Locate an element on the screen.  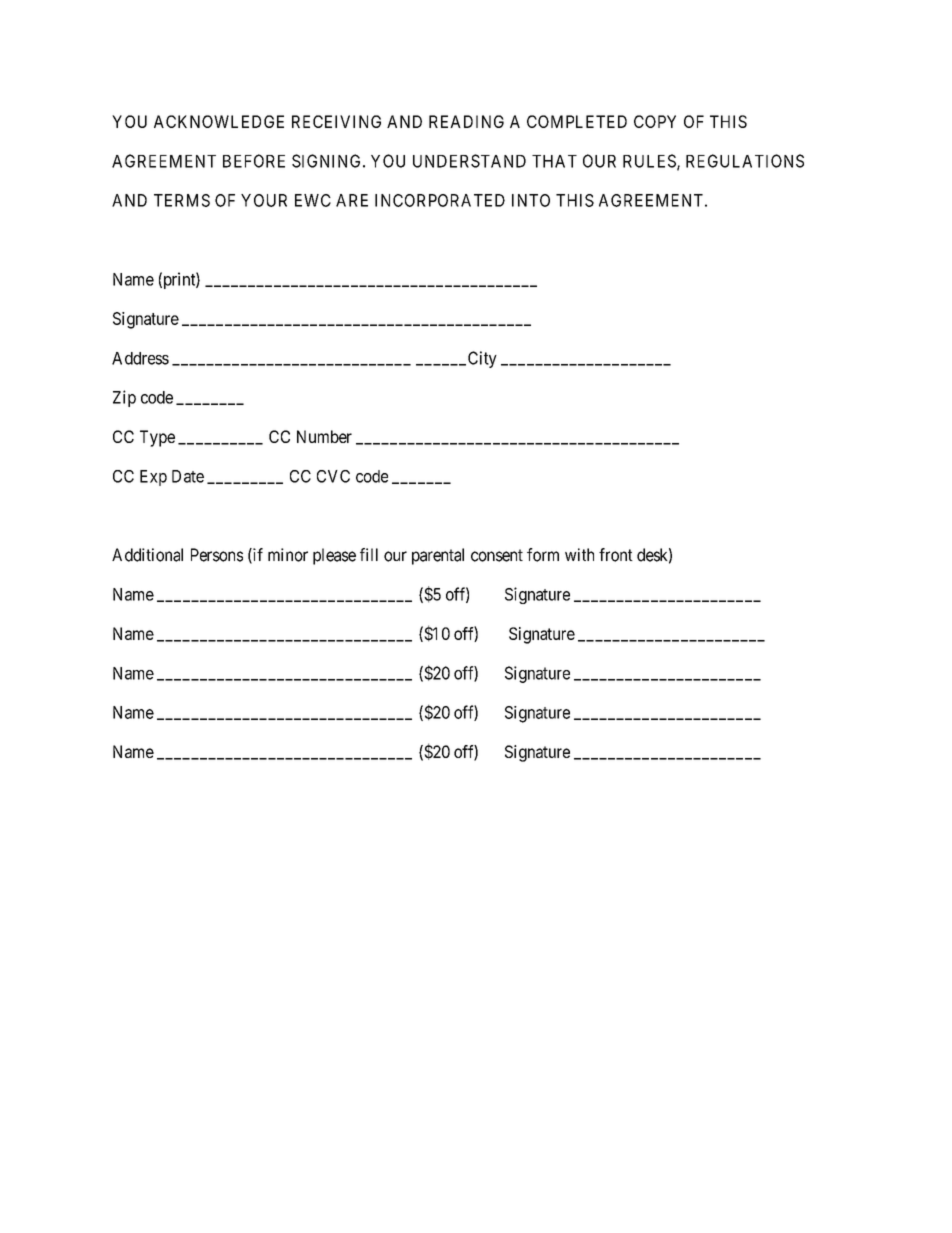
Zip is located at coordinates (124, 398).
